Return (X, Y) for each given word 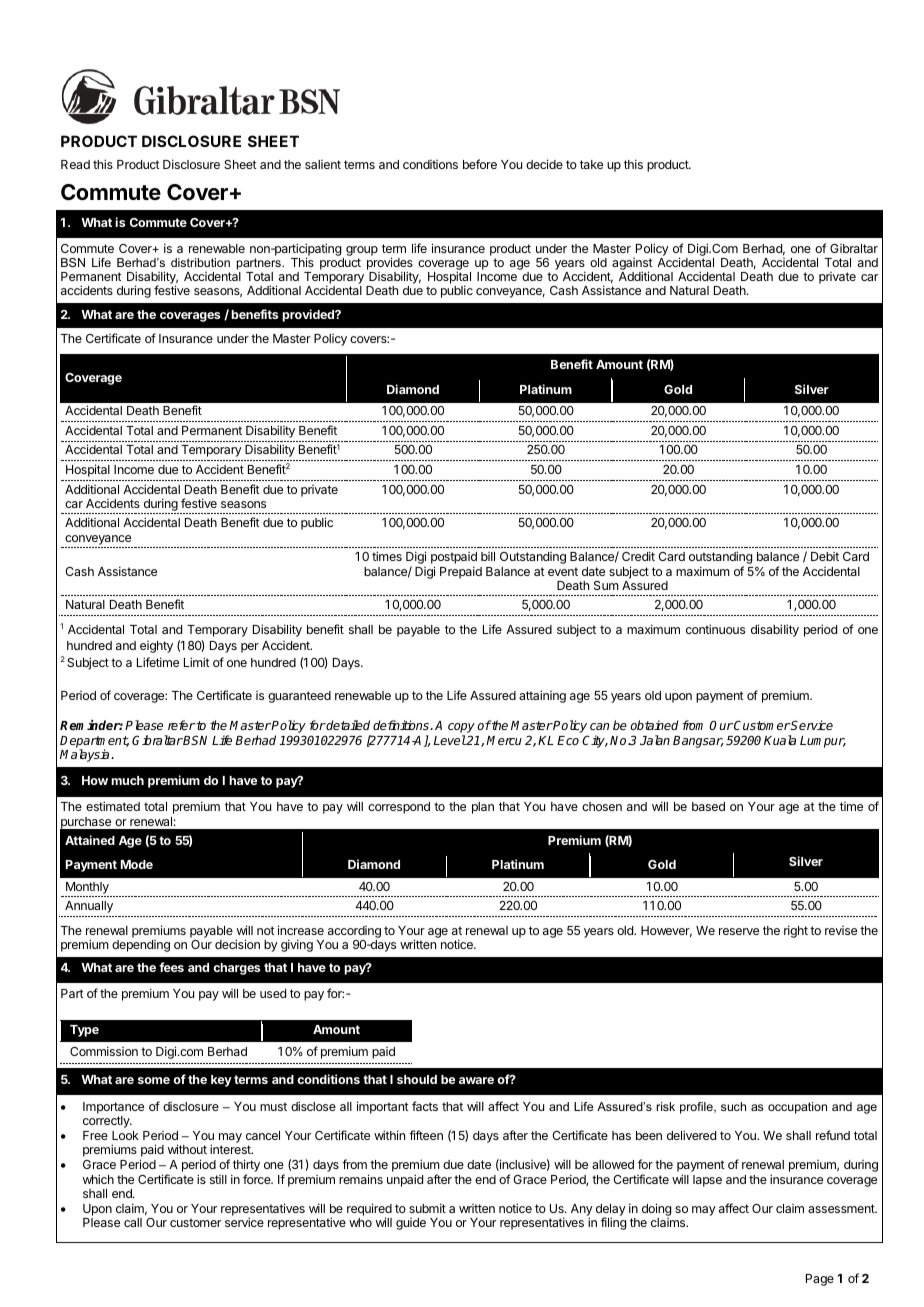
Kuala (780, 740)
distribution (200, 262)
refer (182, 725)
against (632, 265)
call (133, 1222)
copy (461, 729)
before (480, 164)
